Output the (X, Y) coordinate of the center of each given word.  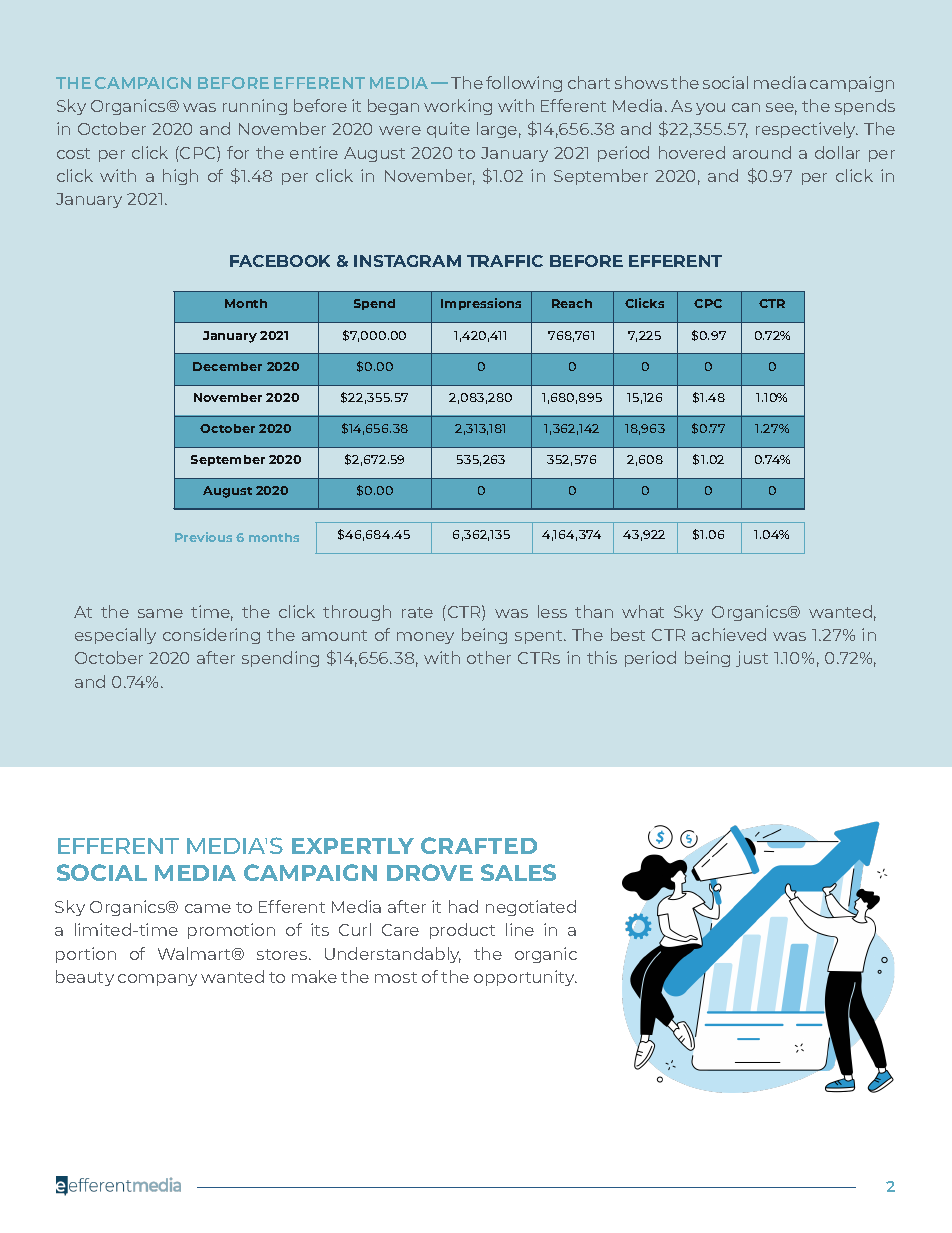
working (458, 107)
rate (417, 612)
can (746, 107)
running (255, 107)
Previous (203, 537)
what (643, 611)
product (462, 931)
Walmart (196, 953)
